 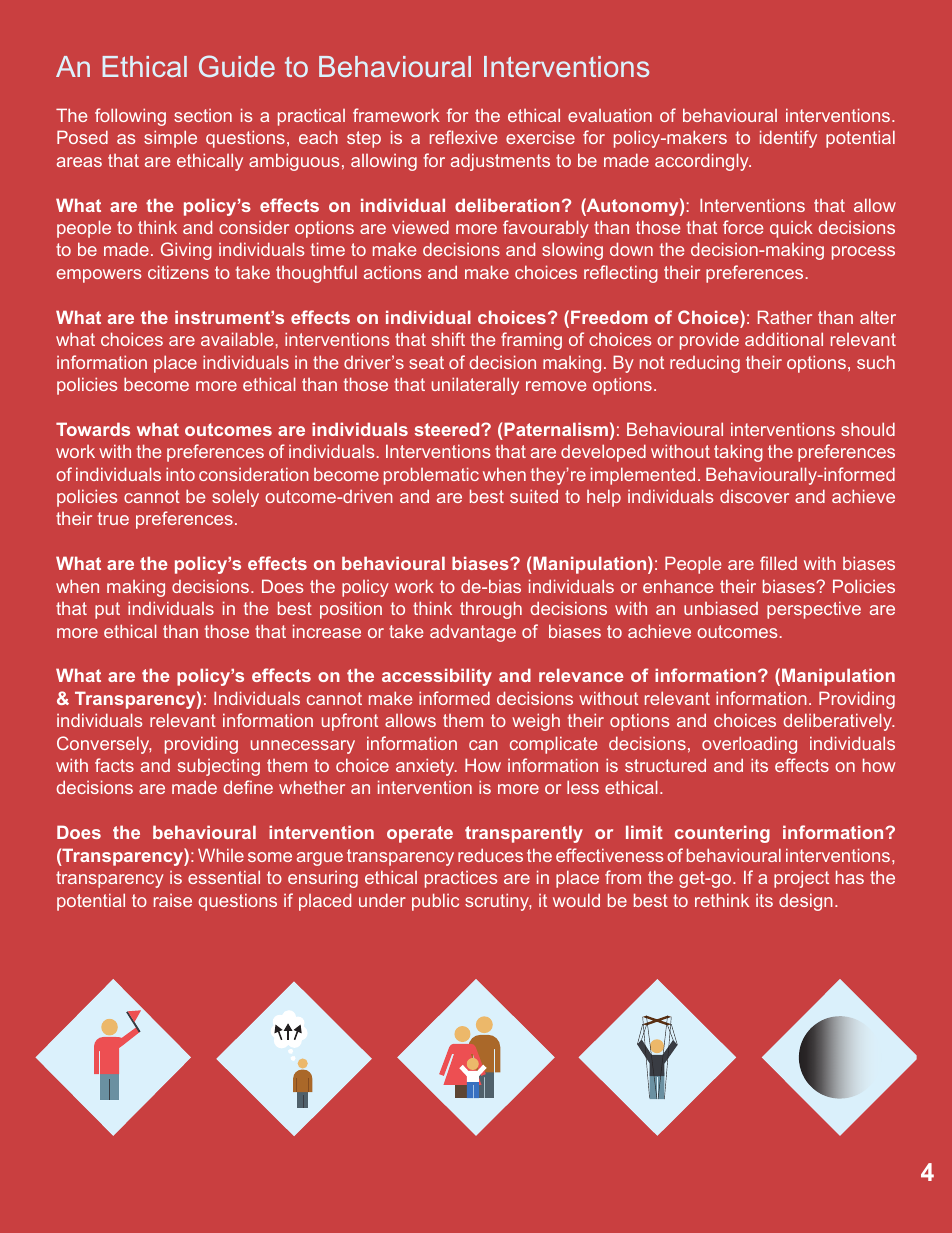 I want to click on actions, so click(x=392, y=272).
